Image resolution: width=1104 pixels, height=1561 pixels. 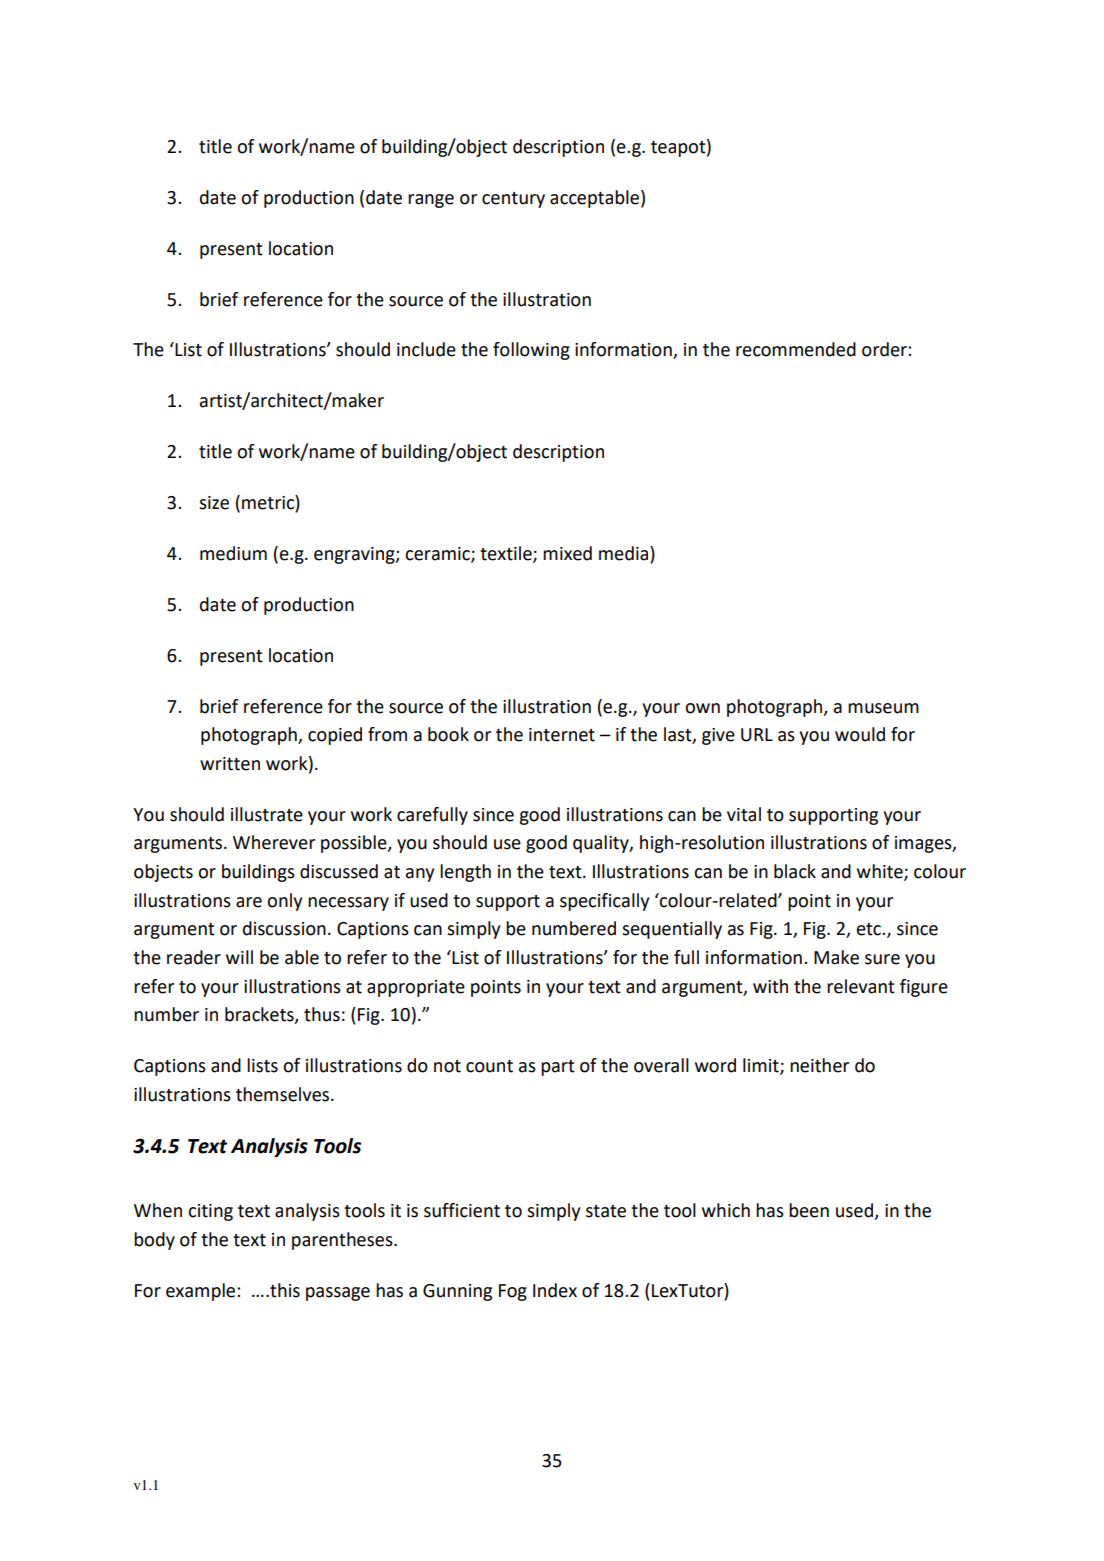 I want to click on Index, so click(x=555, y=1290).
